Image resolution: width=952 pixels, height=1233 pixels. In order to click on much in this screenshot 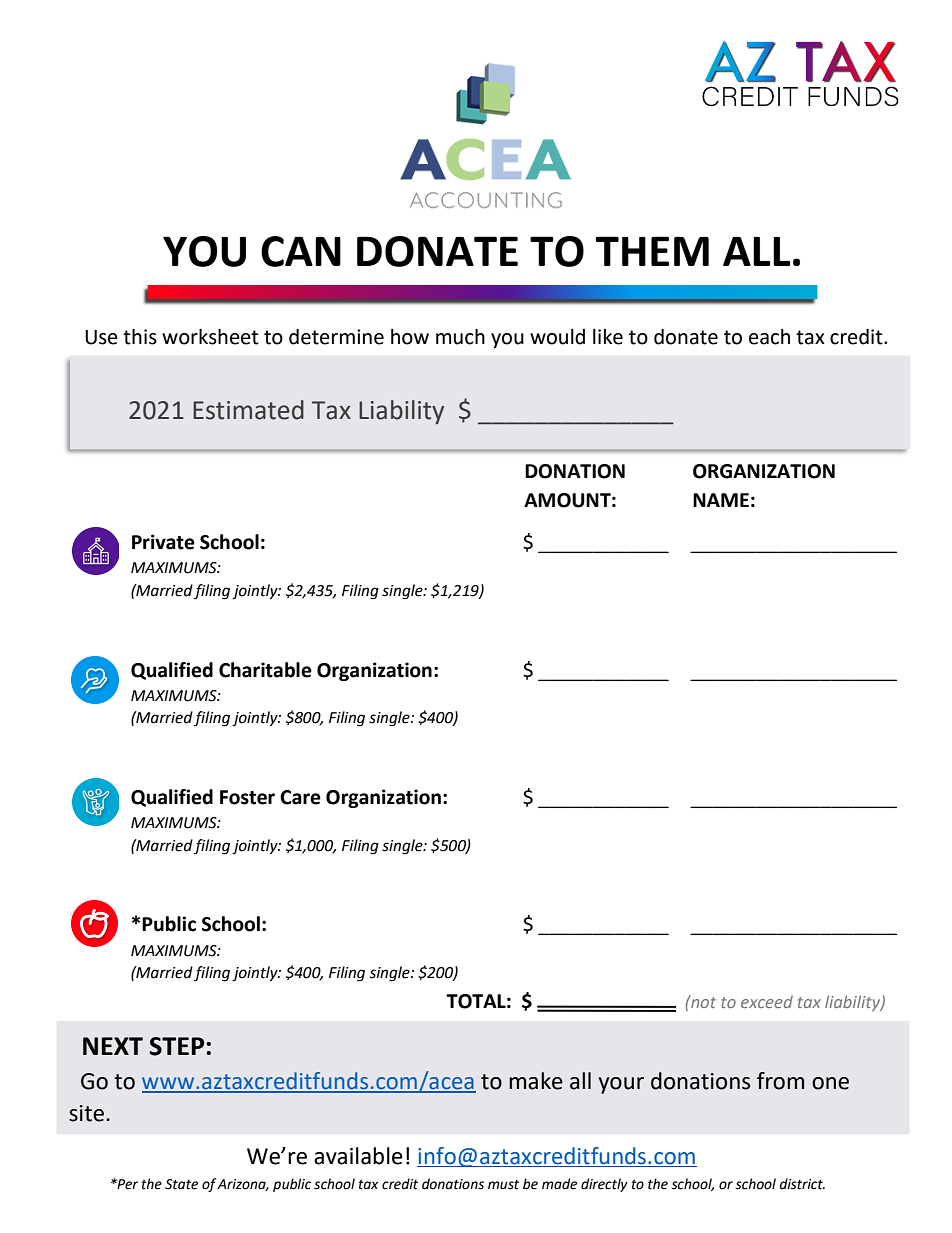, I will do `click(460, 337)`.
